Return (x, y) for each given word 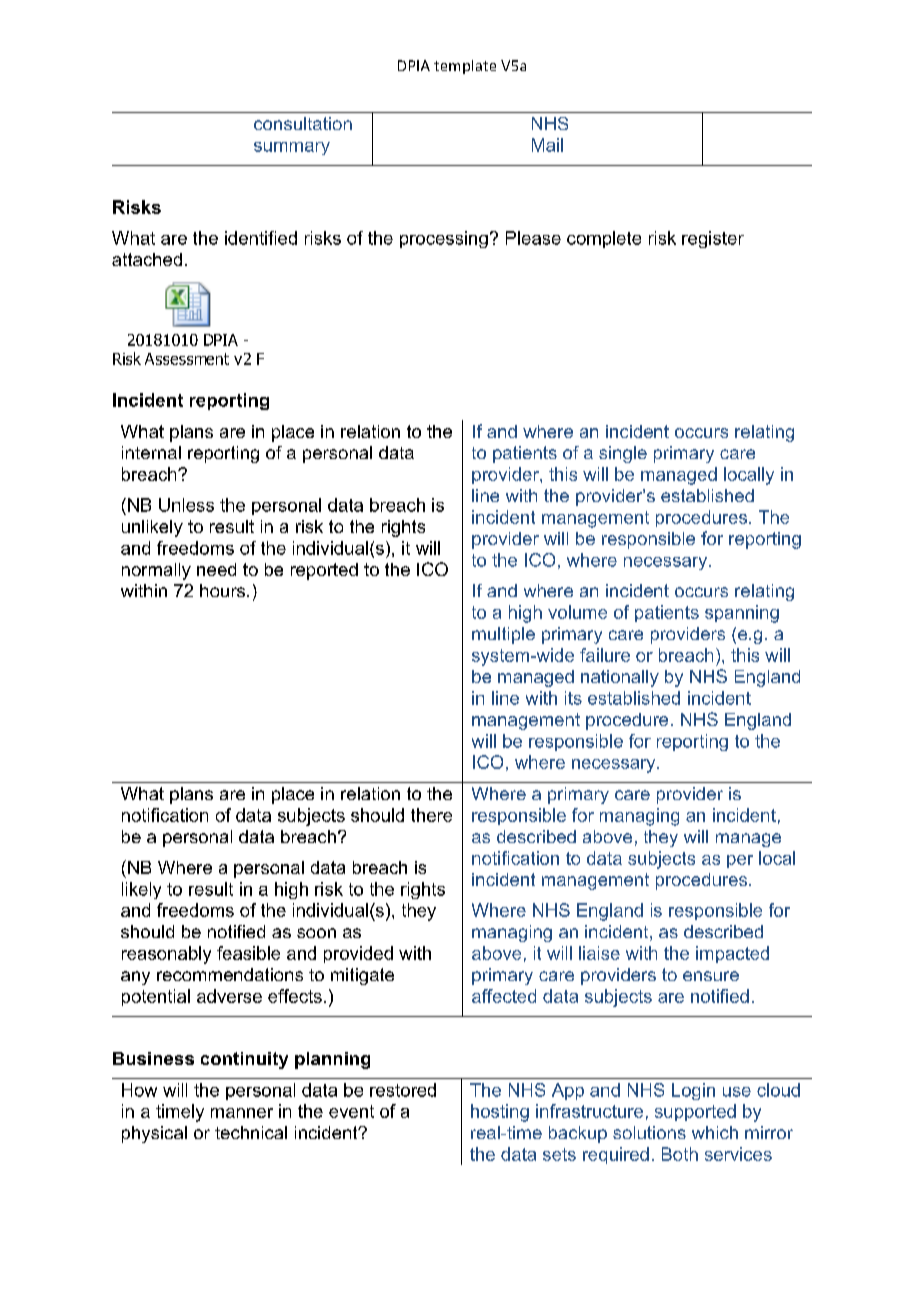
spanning (742, 614)
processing (444, 239)
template (465, 67)
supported (695, 1112)
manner (242, 1113)
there (431, 815)
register (713, 239)
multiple (503, 635)
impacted (732, 954)
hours (224, 590)
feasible (248, 953)
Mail (547, 145)
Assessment (187, 359)
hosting (500, 1113)
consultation (303, 123)
